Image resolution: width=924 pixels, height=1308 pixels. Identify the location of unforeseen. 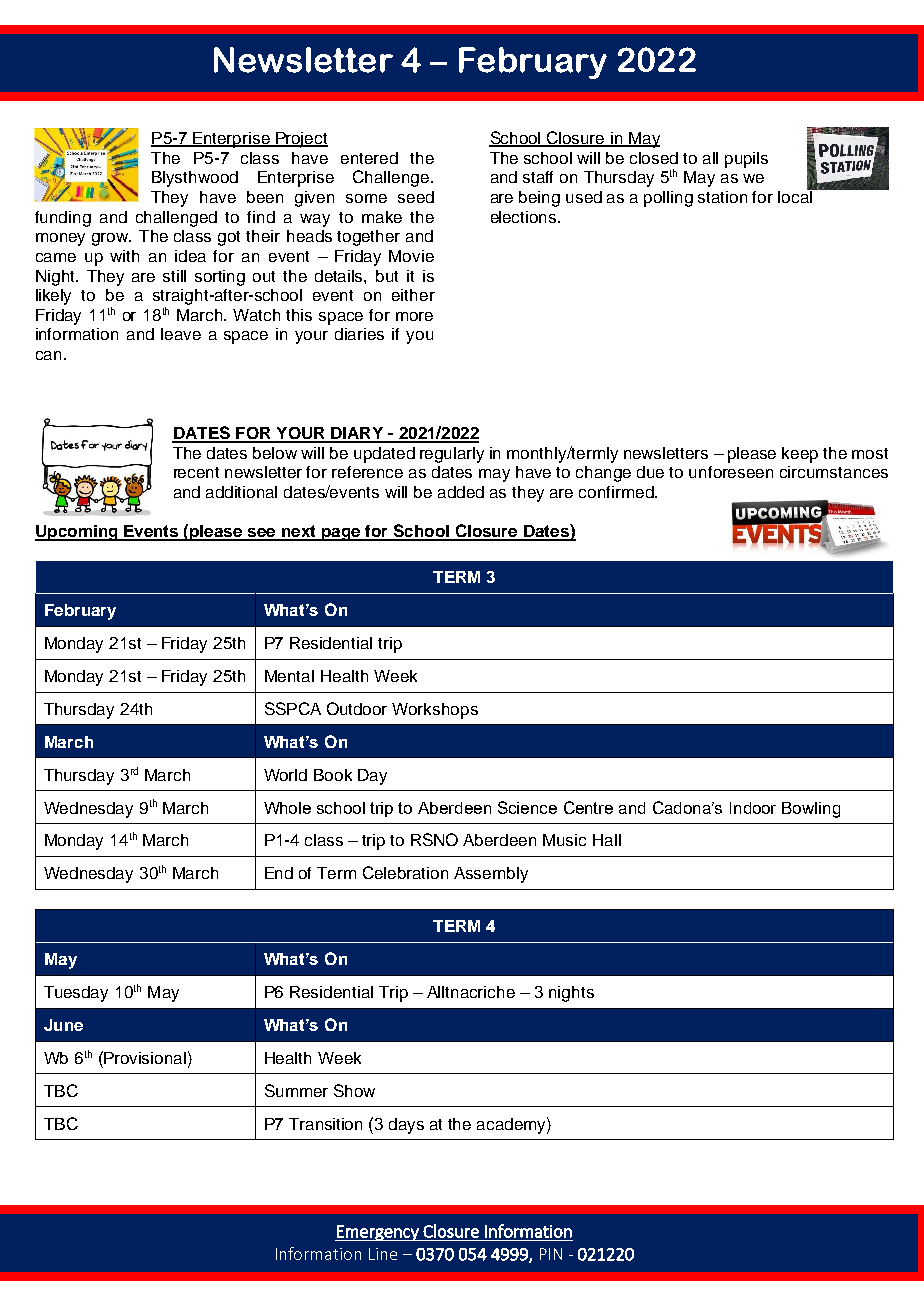
(731, 472).
